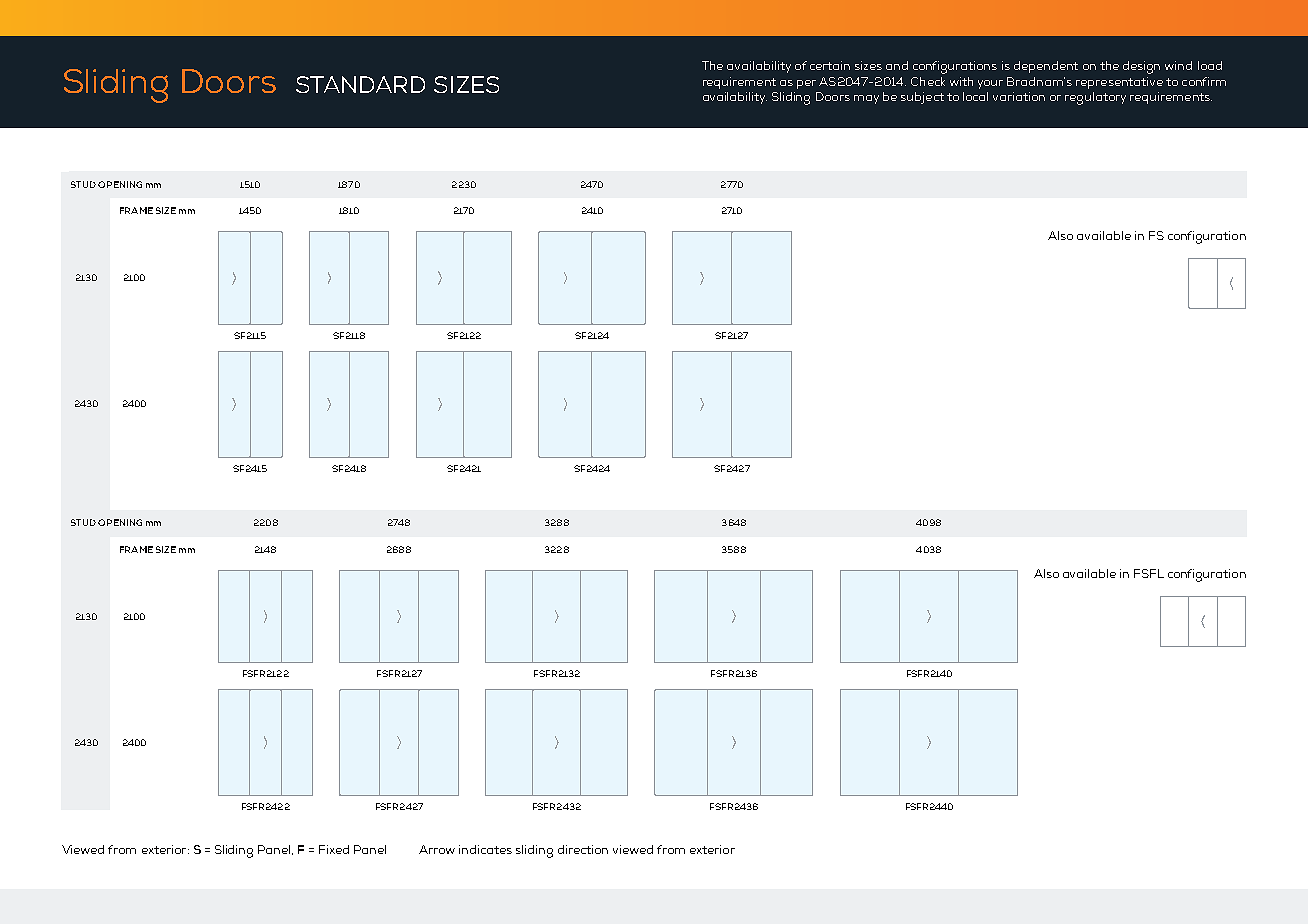  What do you see at coordinates (334, 849) in the screenshot?
I see `Fixed` at bounding box center [334, 849].
